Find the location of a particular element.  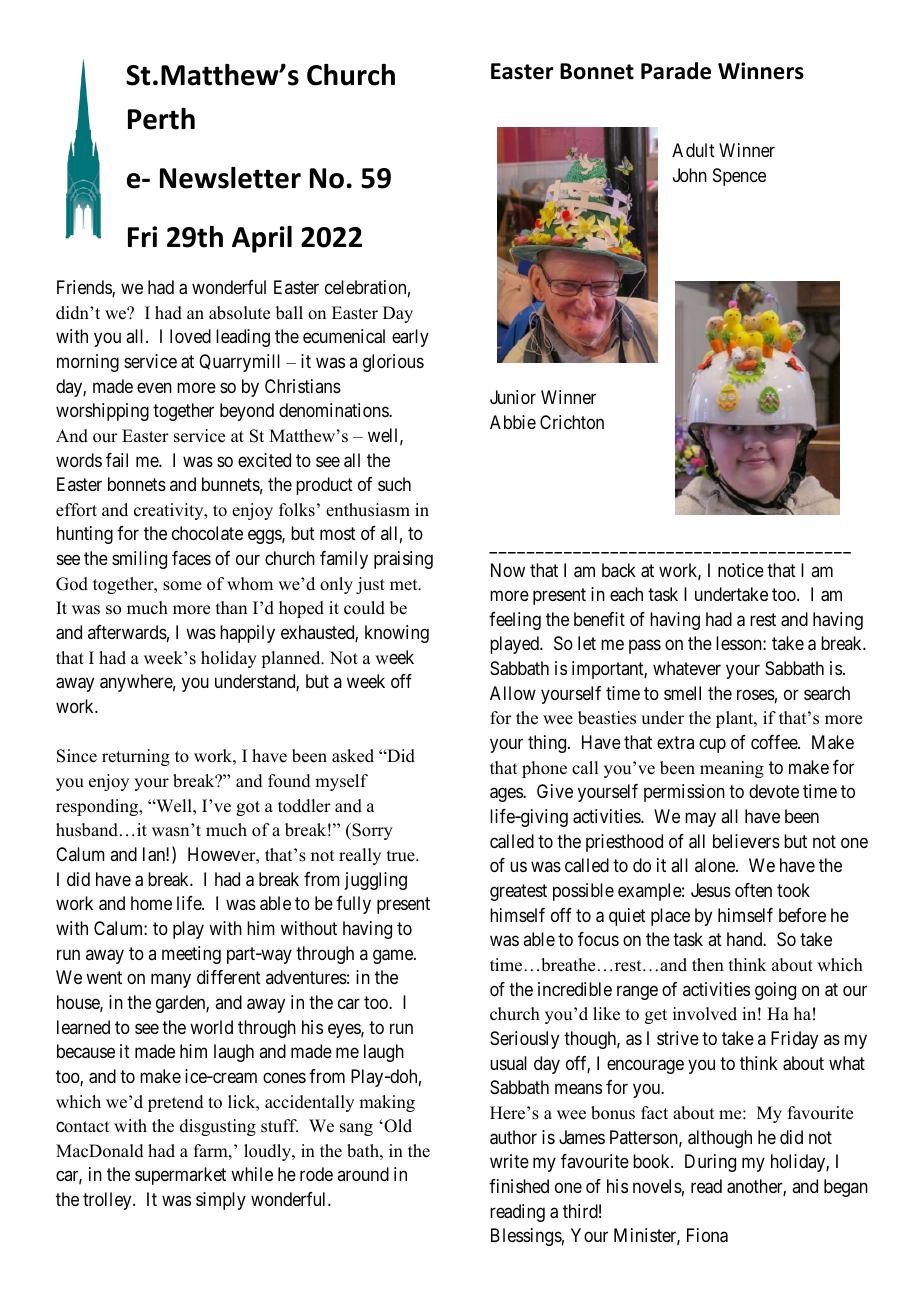

true is located at coordinates (402, 856).
